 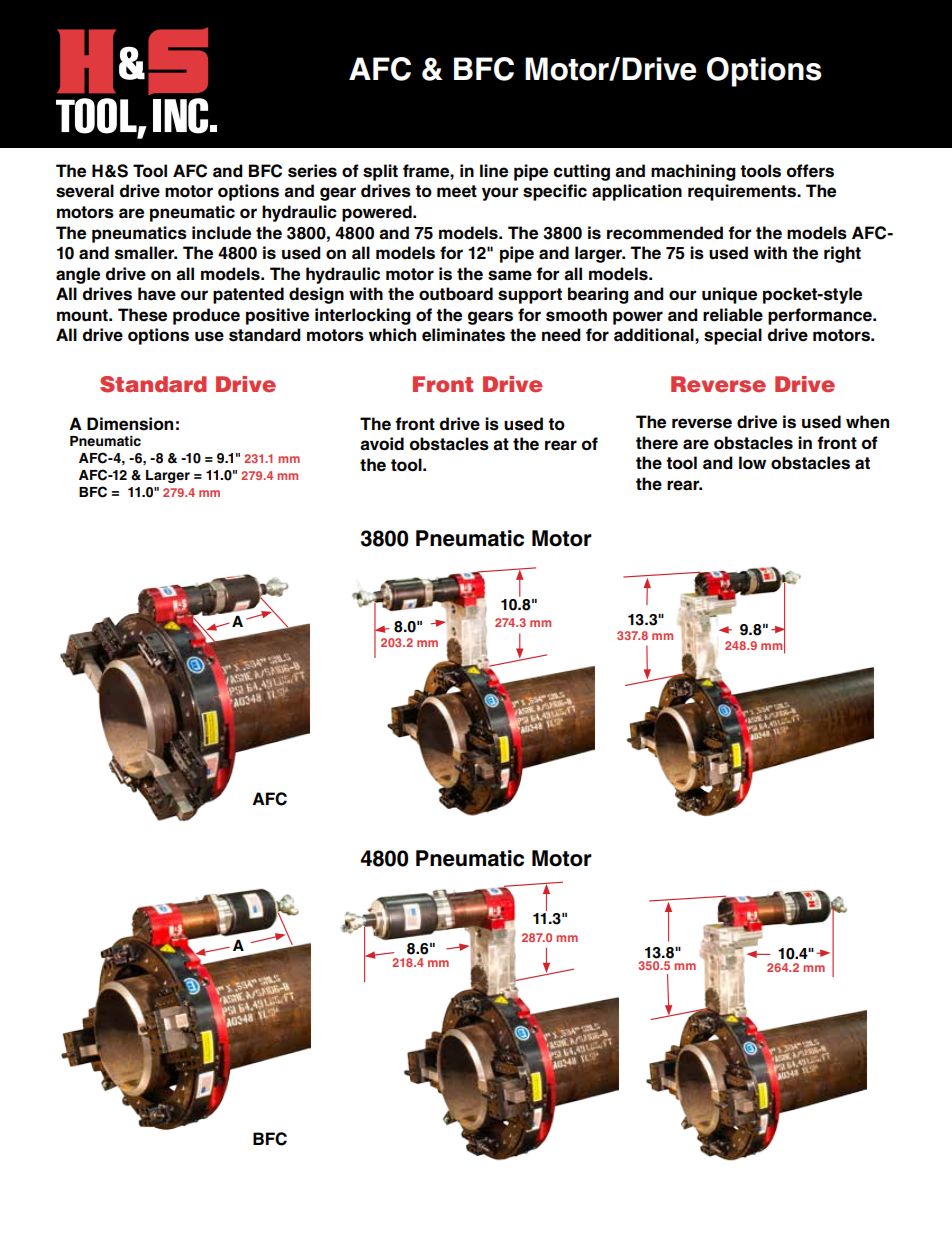 What do you see at coordinates (142, 315) in the screenshot?
I see `These` at bounding box center [142, 315].
